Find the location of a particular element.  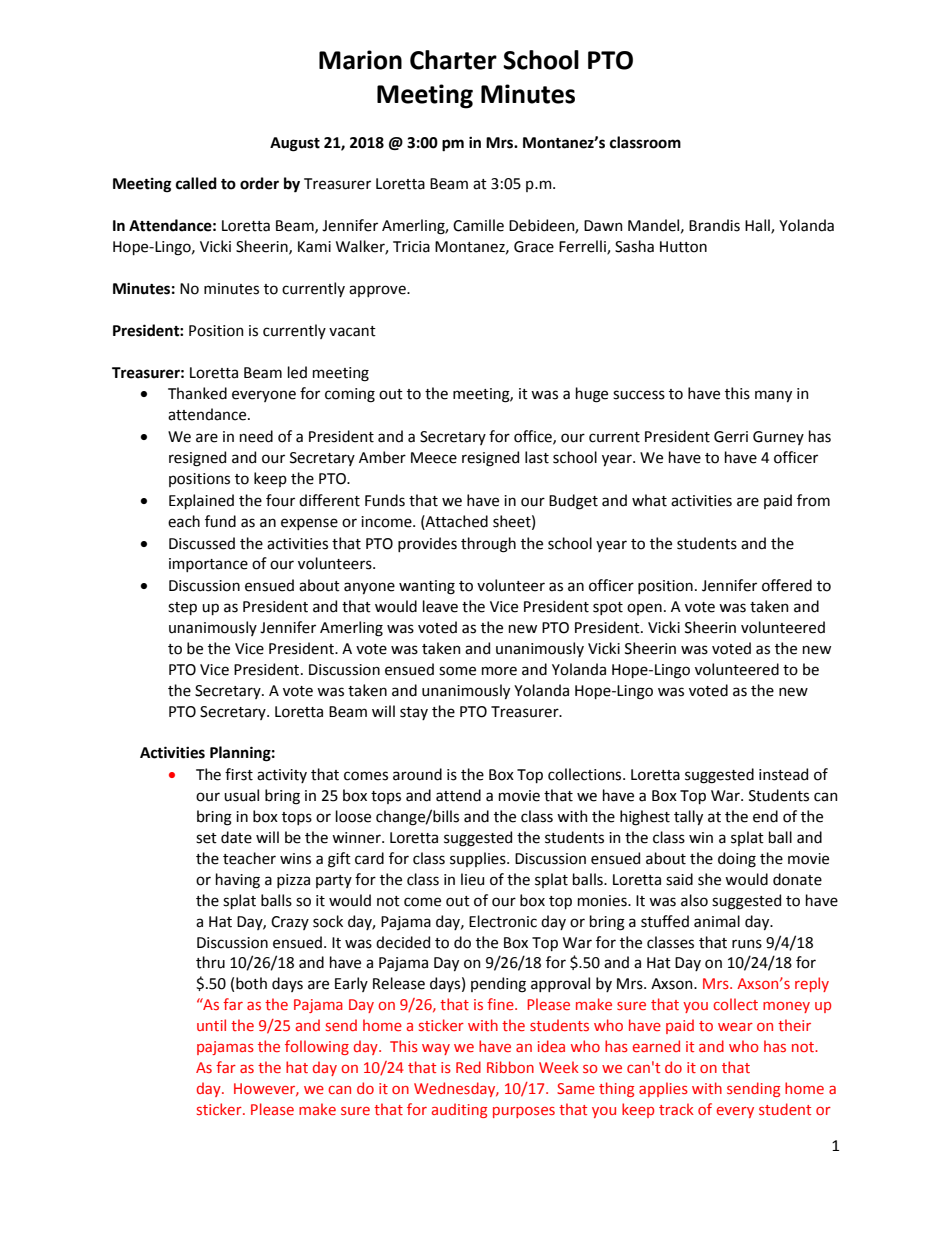

following is located at coordinates (317, 1047).
